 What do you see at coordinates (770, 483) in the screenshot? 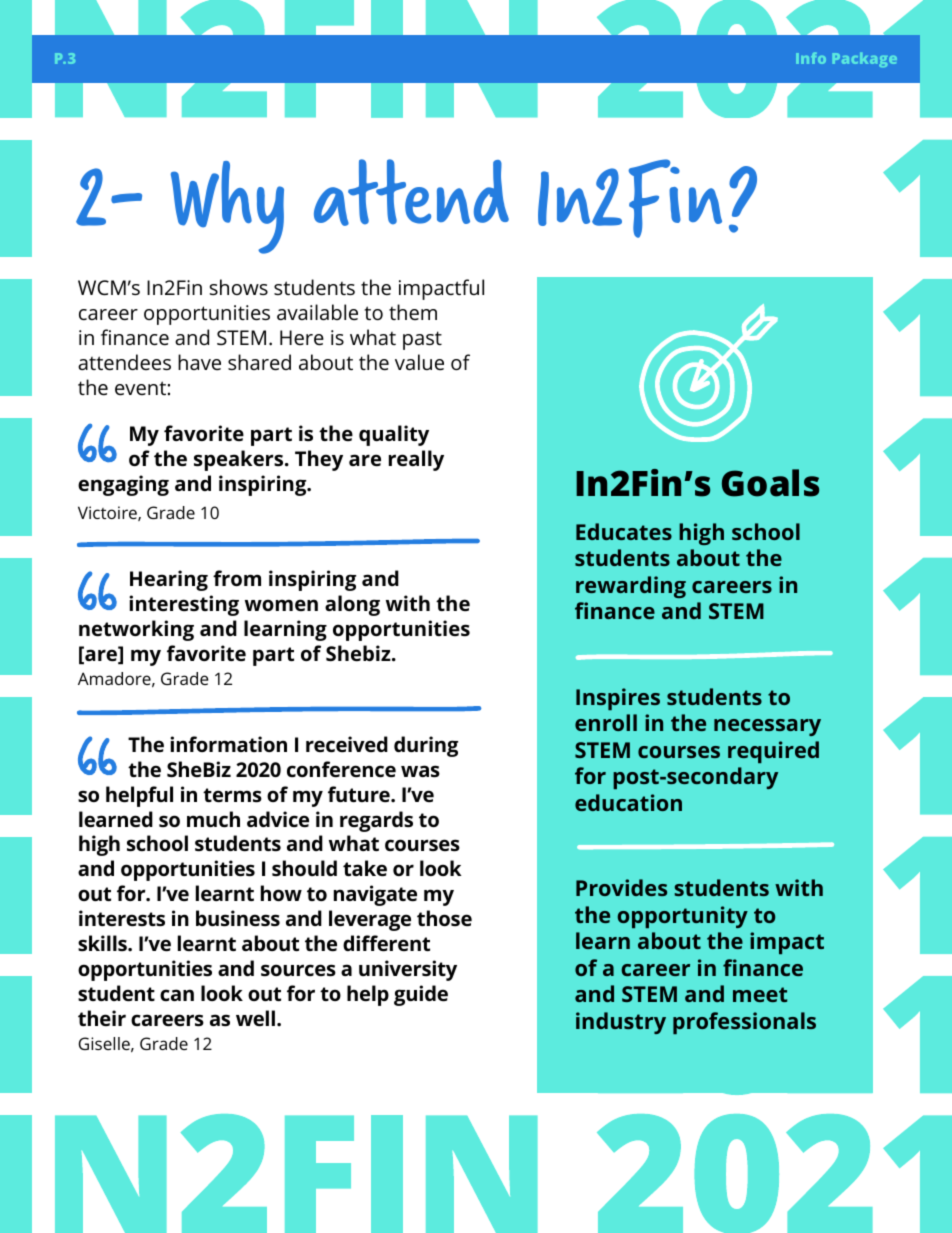
I see `Goals` at bounding box center [770, 483].
